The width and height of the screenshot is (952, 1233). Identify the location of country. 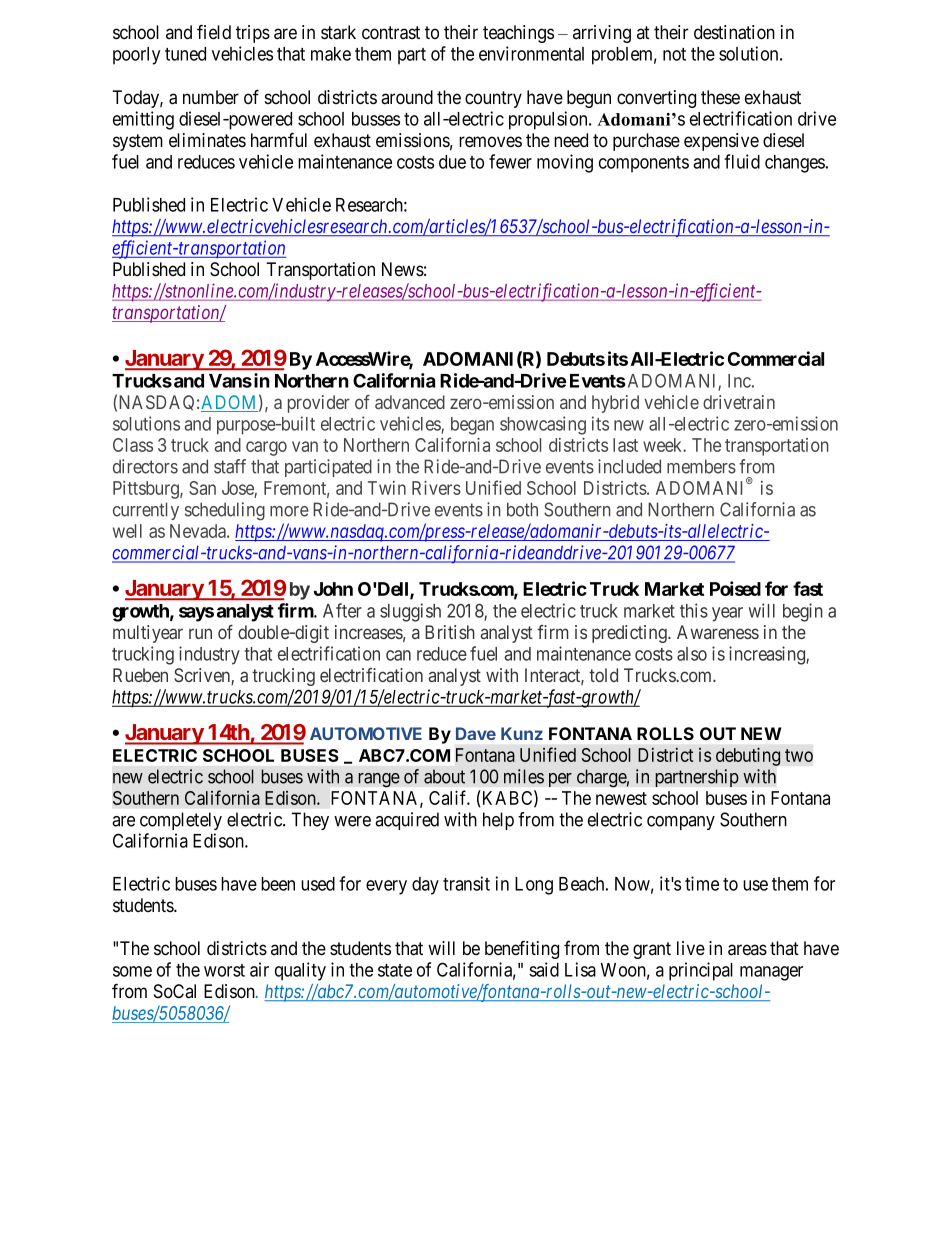
(493, 99).
